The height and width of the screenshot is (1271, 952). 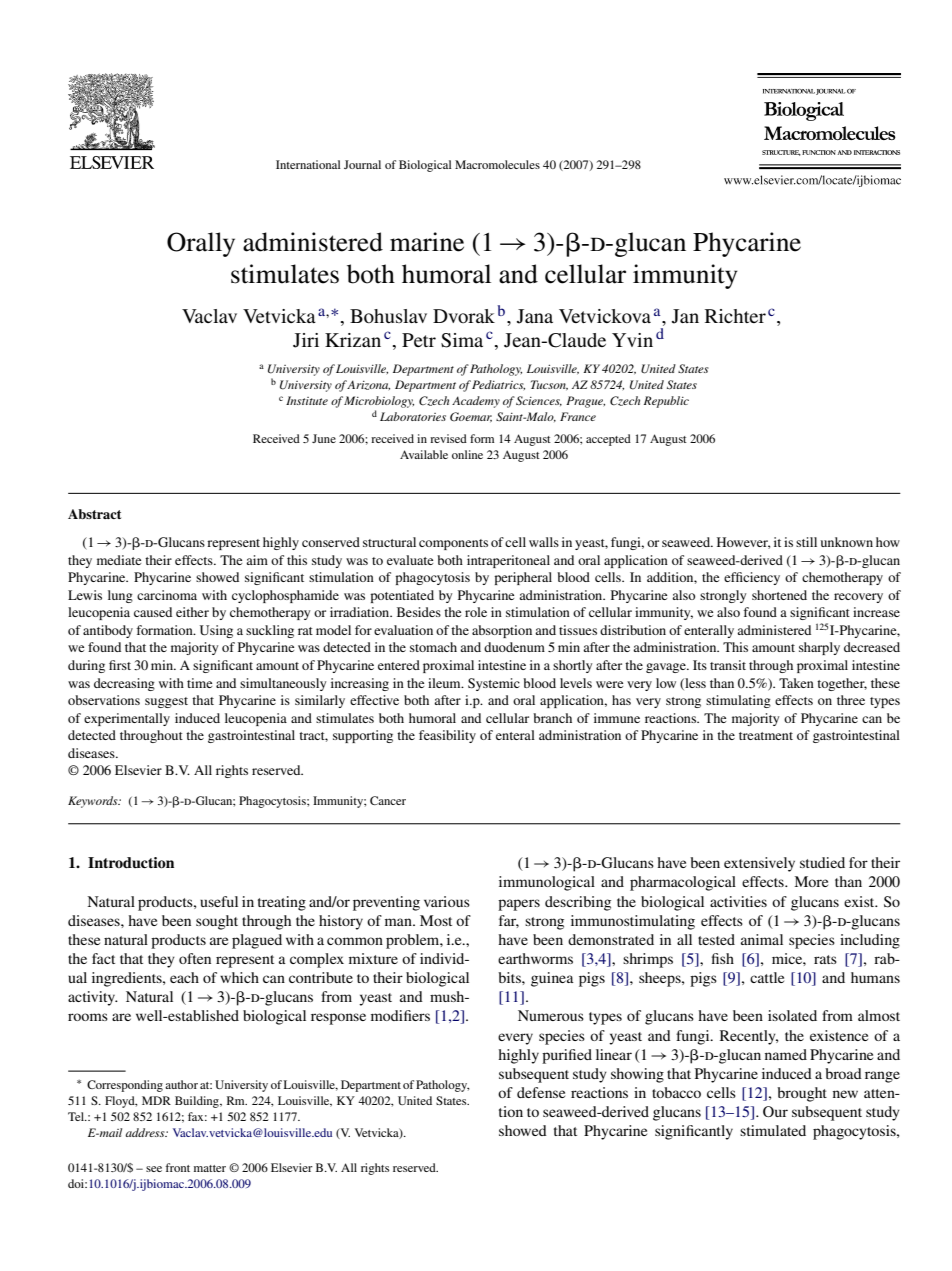 I want to click on Macromolecules, so click(x=497, y=164).
